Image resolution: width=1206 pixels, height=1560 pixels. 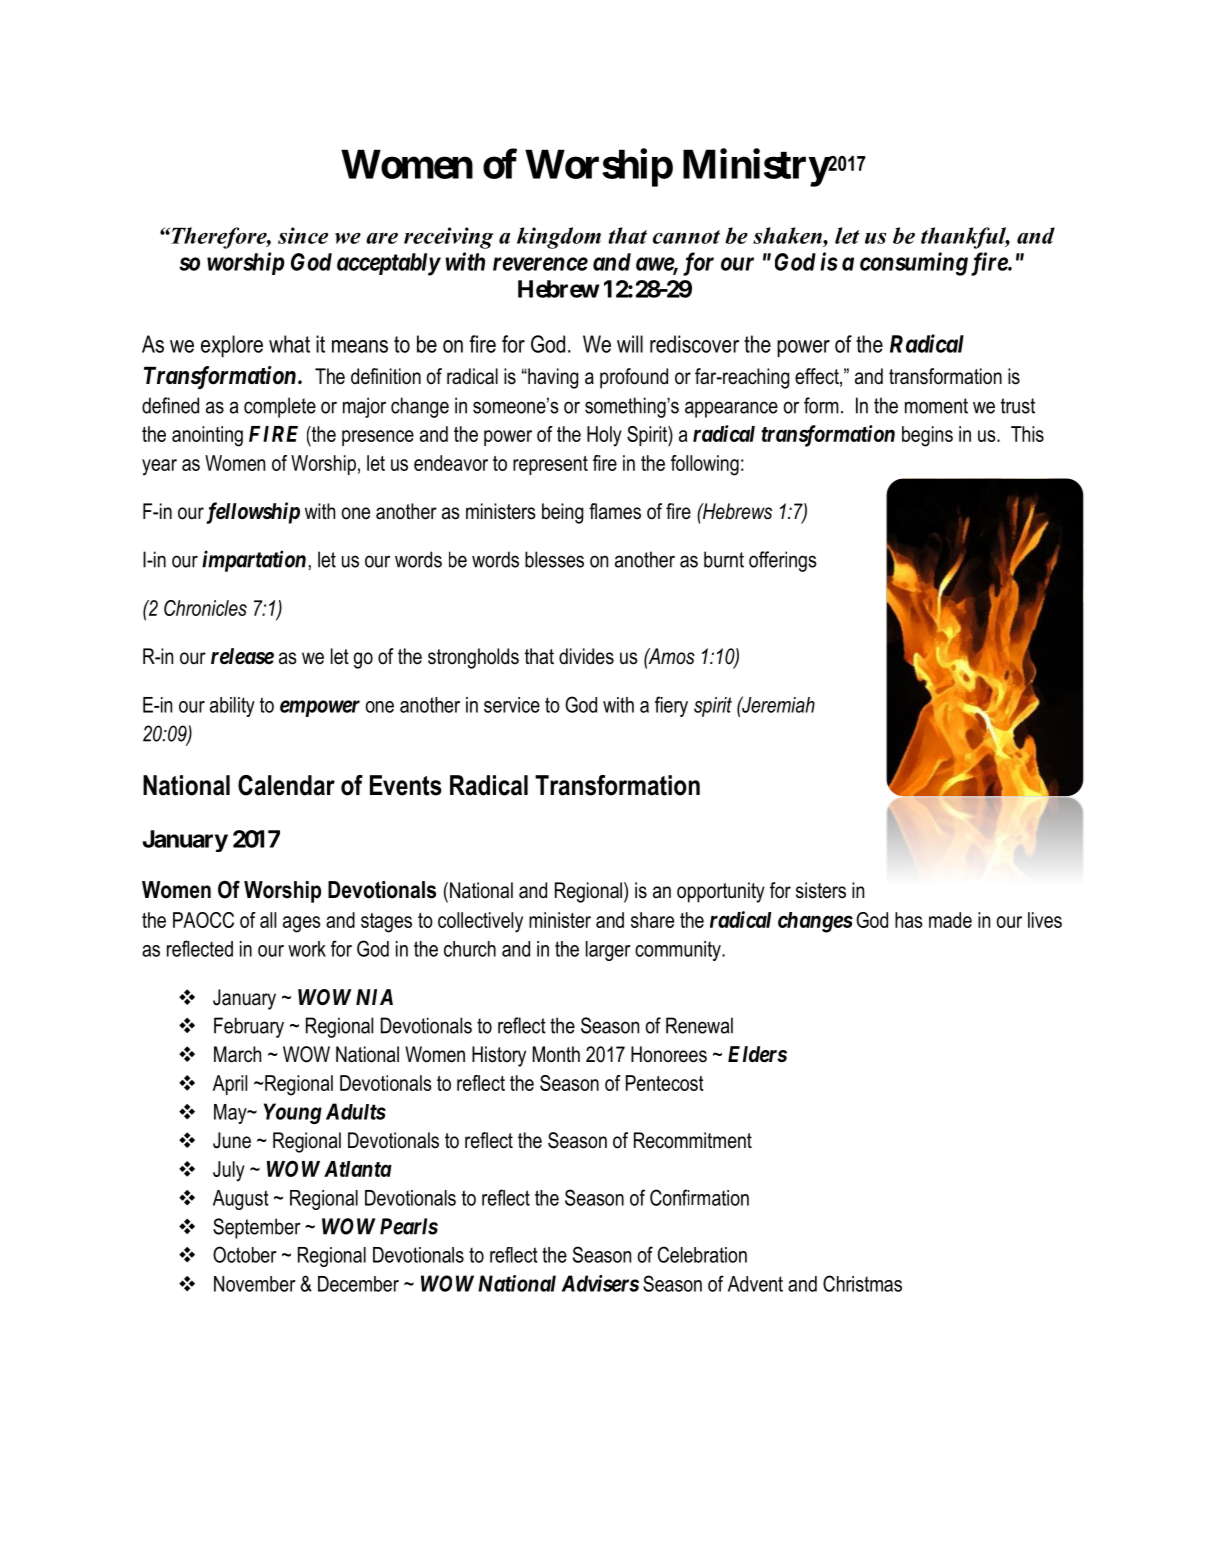 I want to click on larger, so click(x=608, y=951).
